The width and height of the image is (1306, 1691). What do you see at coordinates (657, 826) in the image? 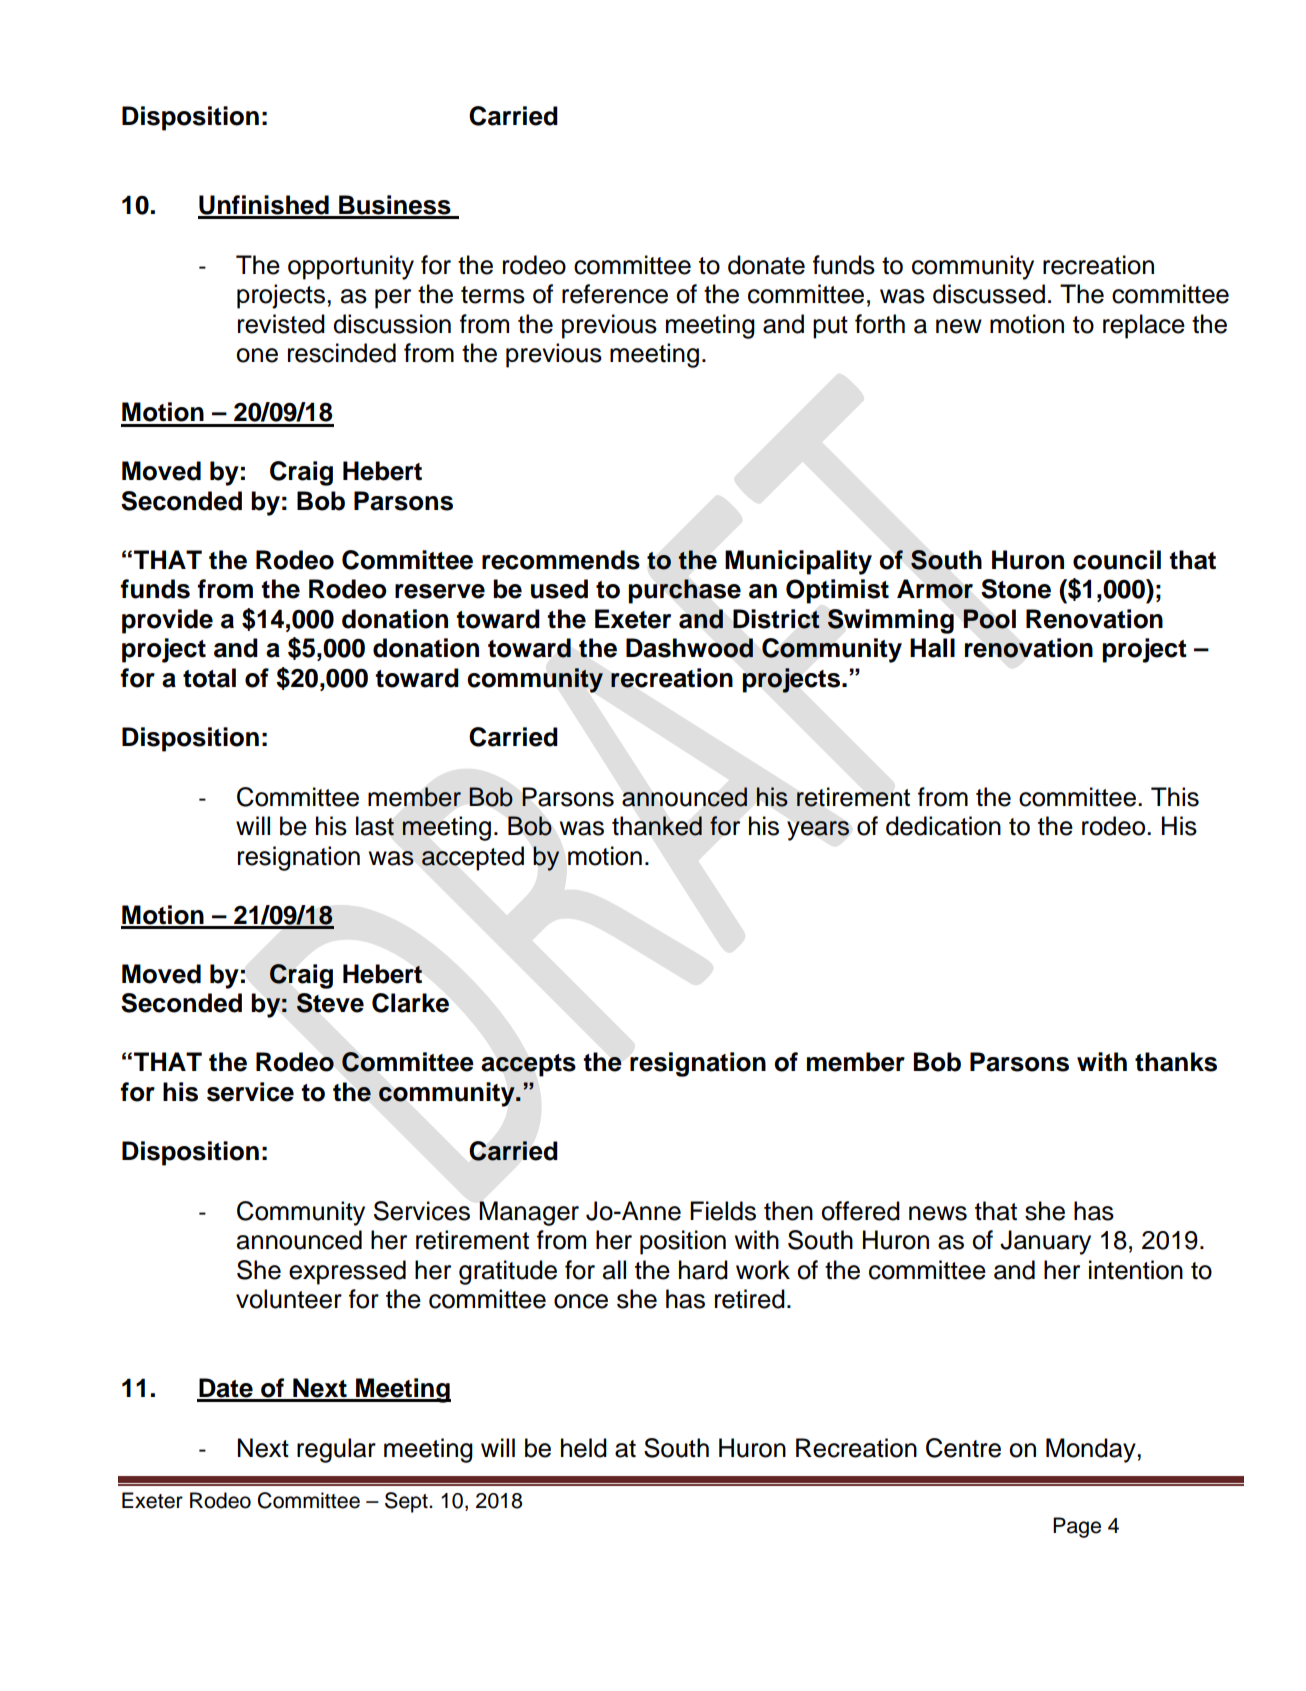
I see `thanked` at bounding box center [657, 826].
